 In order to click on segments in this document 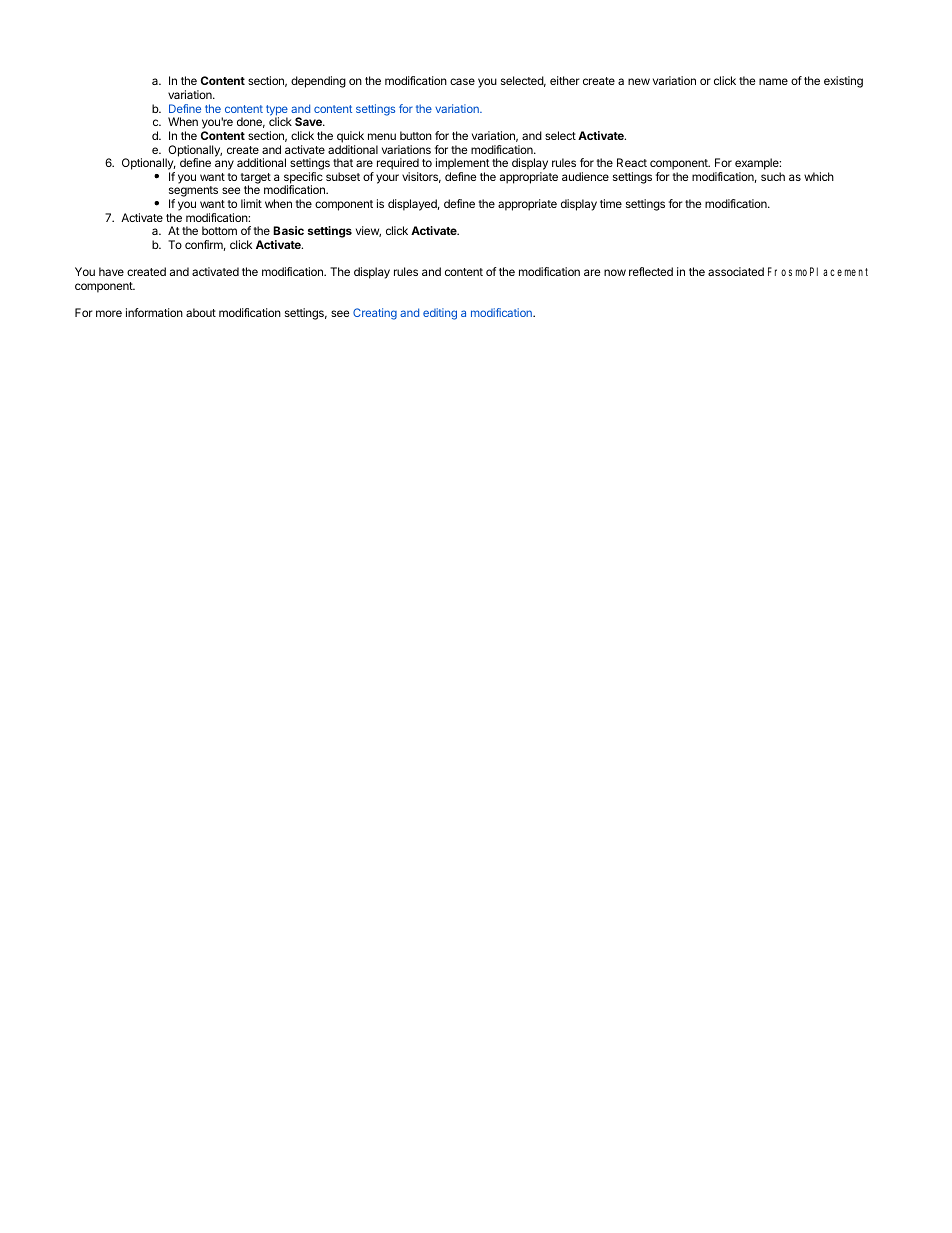, I will do `click(193, 193)`.
